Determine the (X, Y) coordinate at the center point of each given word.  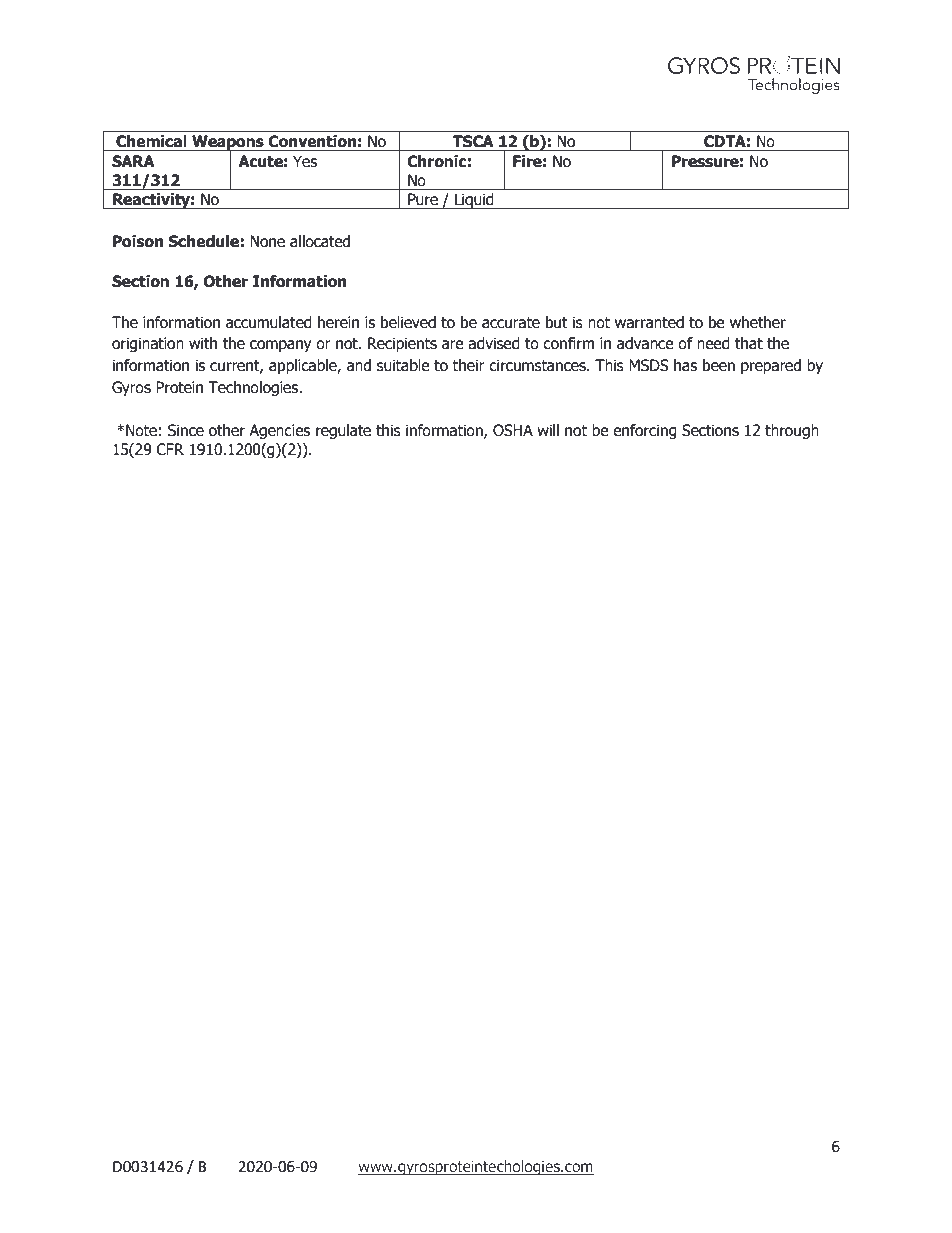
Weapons (228, 144)
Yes (305, 161)
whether (758, 322)
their (468, 365)
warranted (649, 322)
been (719, 365)
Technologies (254, 388)
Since (186, 430)
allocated (320, 241)
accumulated (269, 322)
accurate (511, 323)
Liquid (474, 201)
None (267, 241)
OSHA (513, 430)
